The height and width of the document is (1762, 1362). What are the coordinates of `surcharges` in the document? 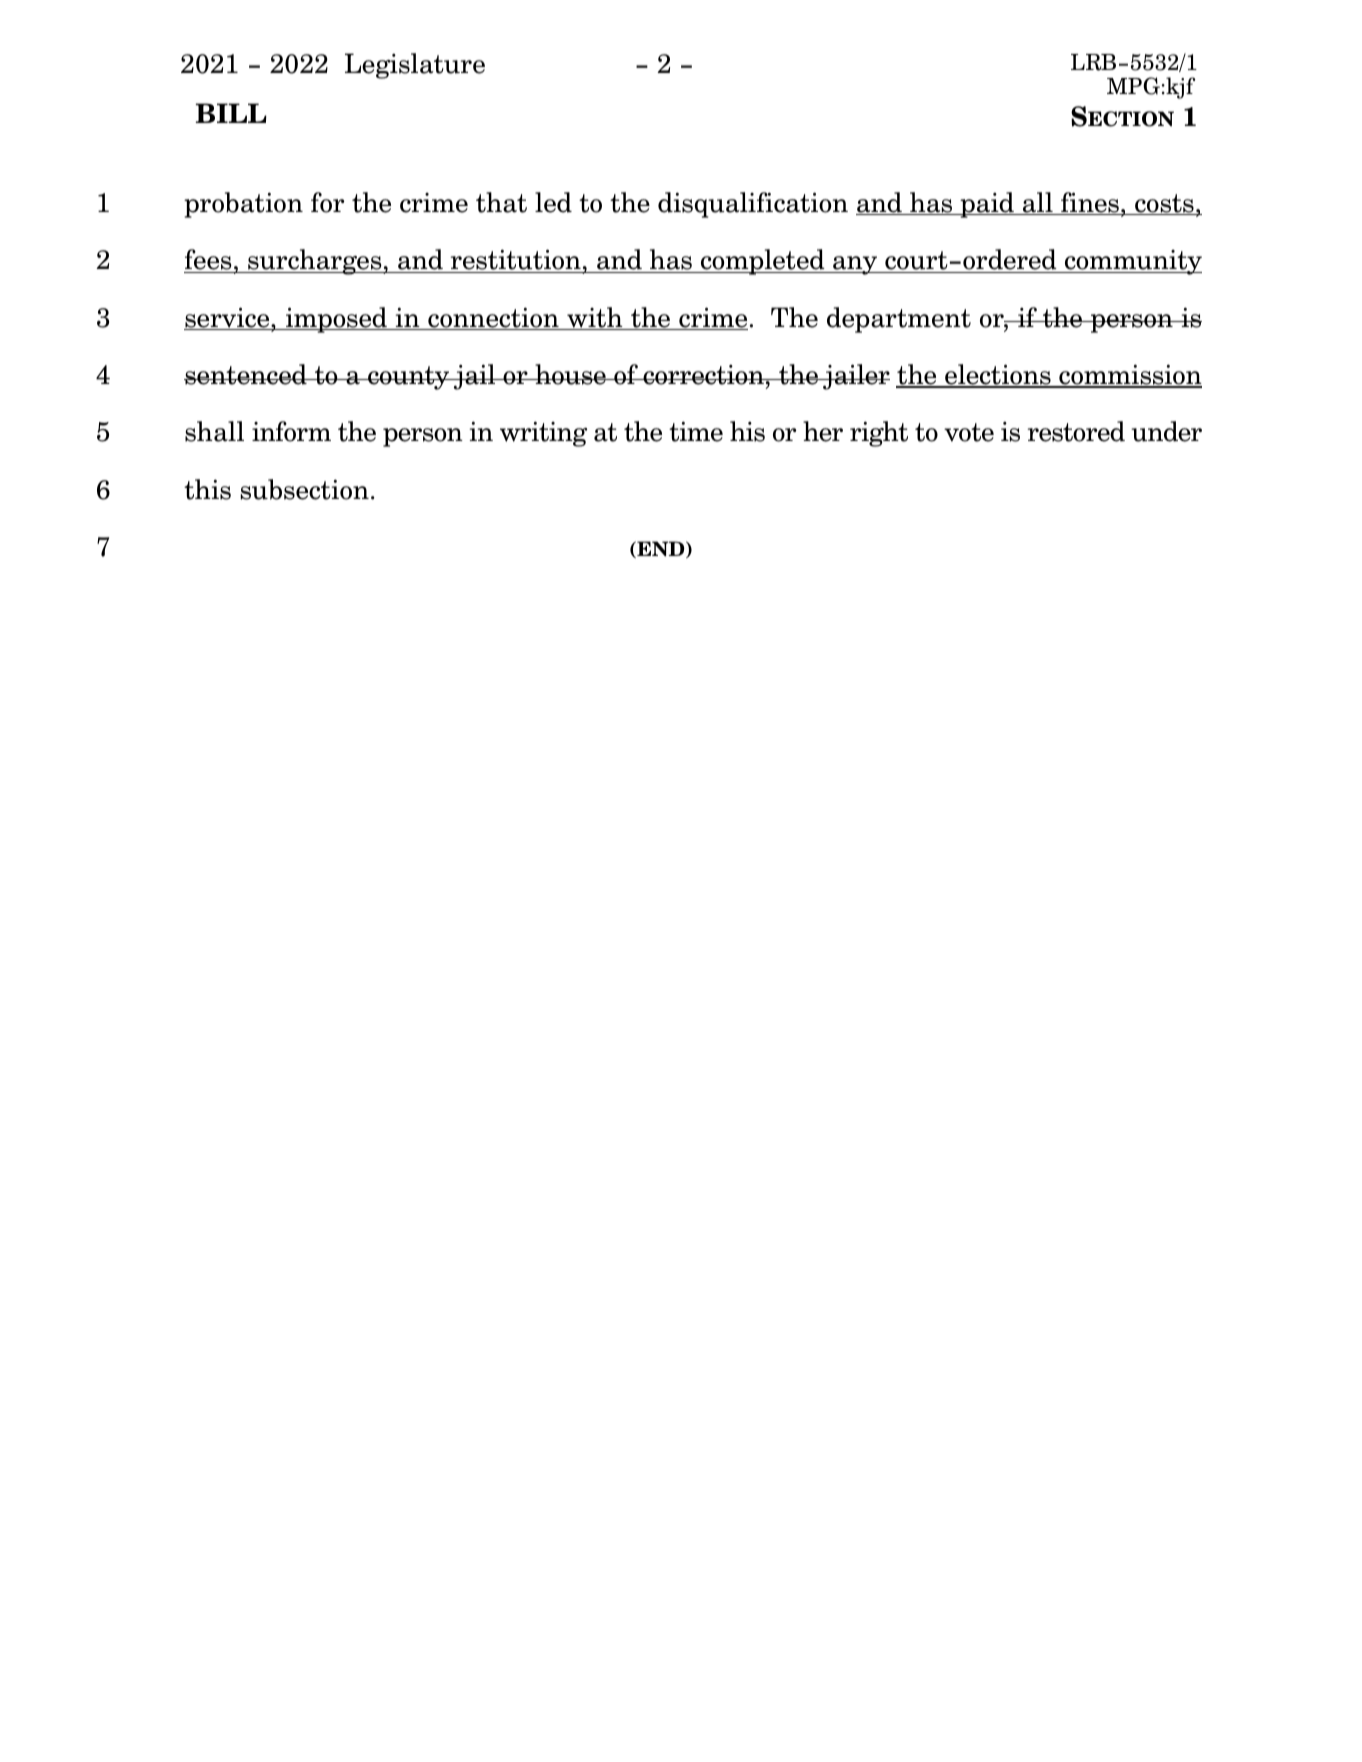 It's located at (315, 262).
